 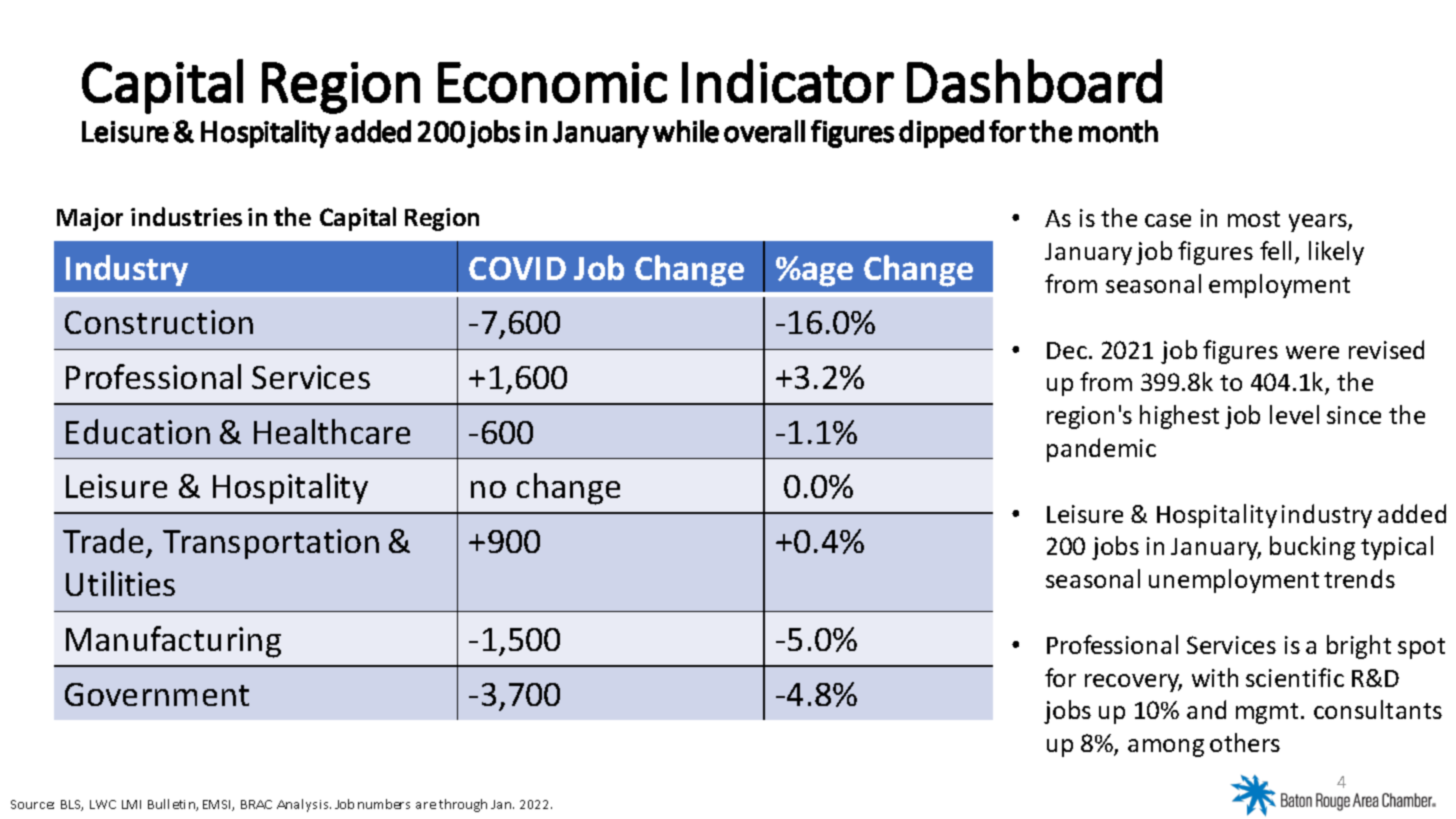 What do you see at coordinates (138, 431) in the image?
I see `Education` at bounding box center [138, 431].
